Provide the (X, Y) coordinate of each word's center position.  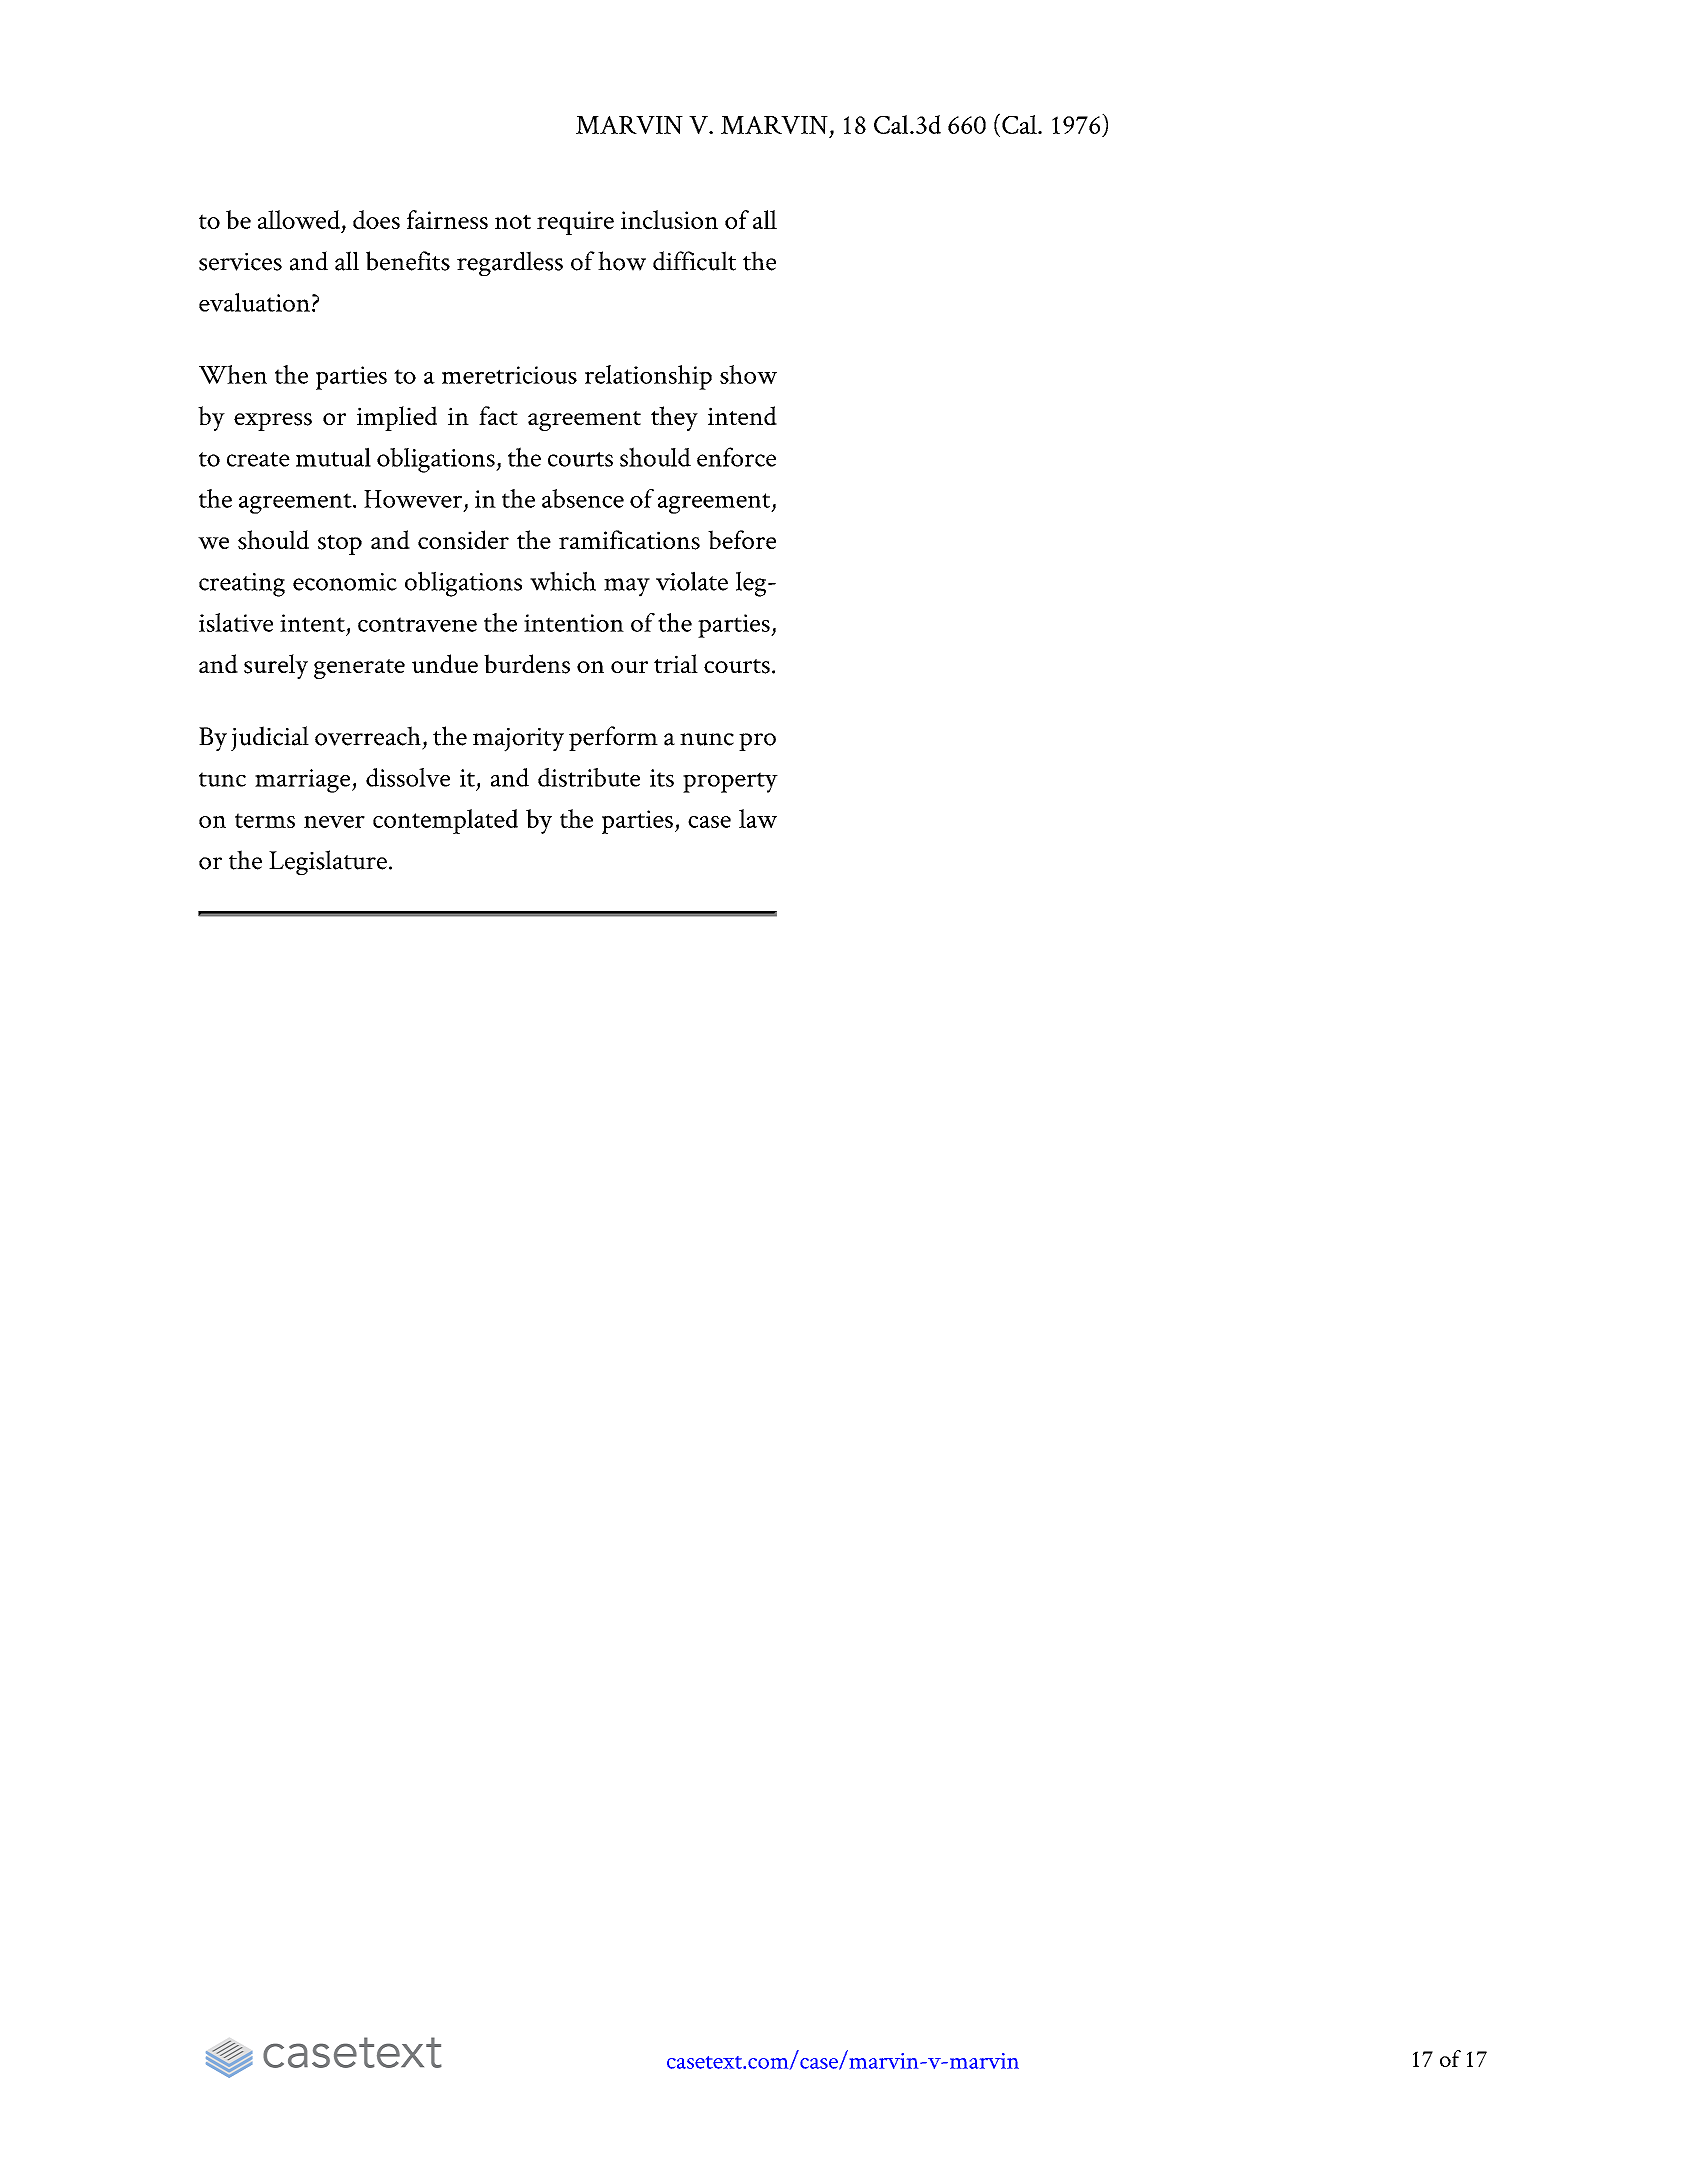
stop (340, 545)
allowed (299, 219)
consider (463, 540)
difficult (694, 261)
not (513, 221)
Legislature (328, 862)
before (742, 539)
